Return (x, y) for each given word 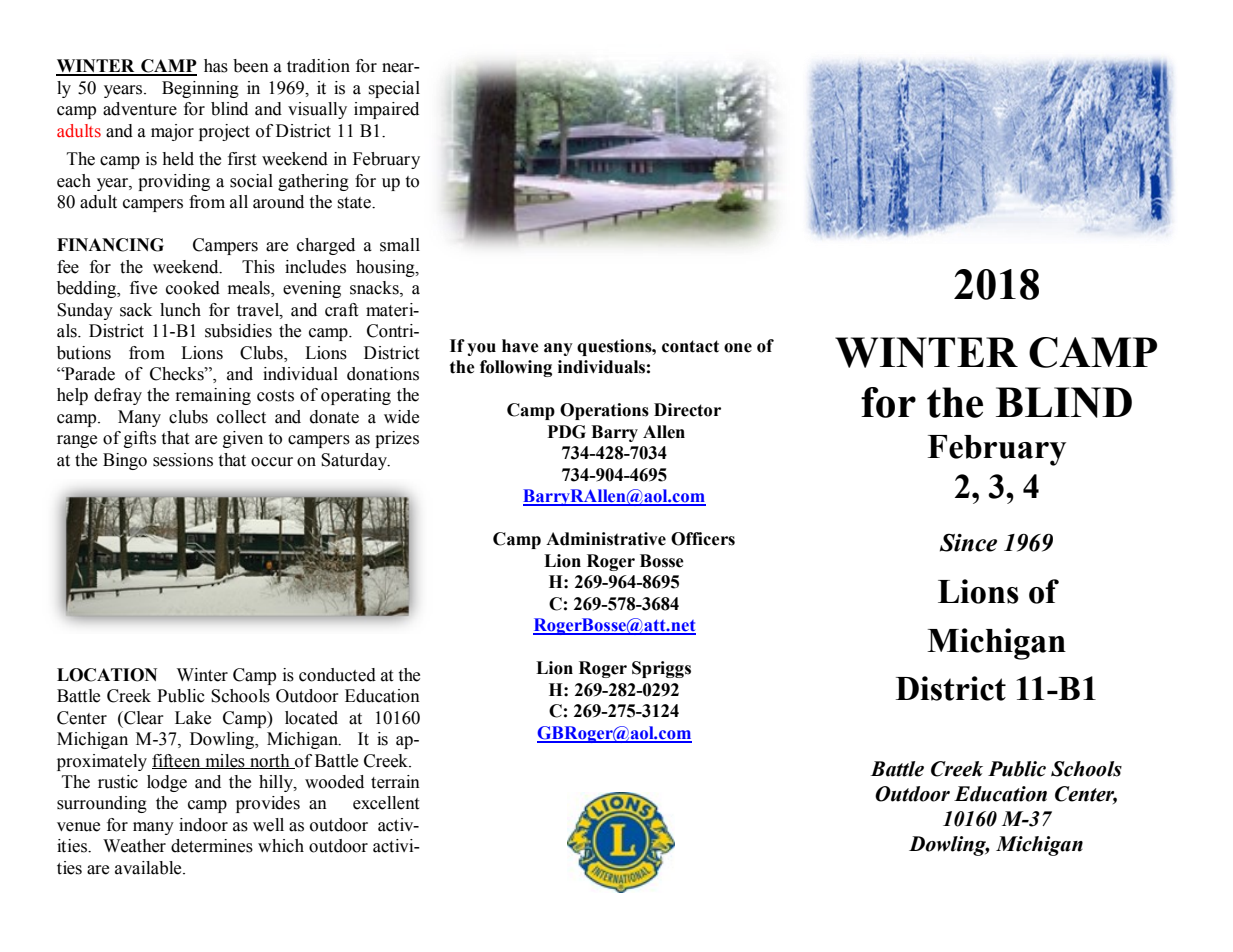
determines (212, 846)
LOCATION (107, 675)
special (394, 89)
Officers (703, 539)
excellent (386, 803)
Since (968, 543)
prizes (397, 439)
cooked (193, 288)
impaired (386, 110)
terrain (395, 782)
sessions (183, 460)
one (738, 348)
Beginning (200, 89)
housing (386, 268)
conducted (337, 675)
